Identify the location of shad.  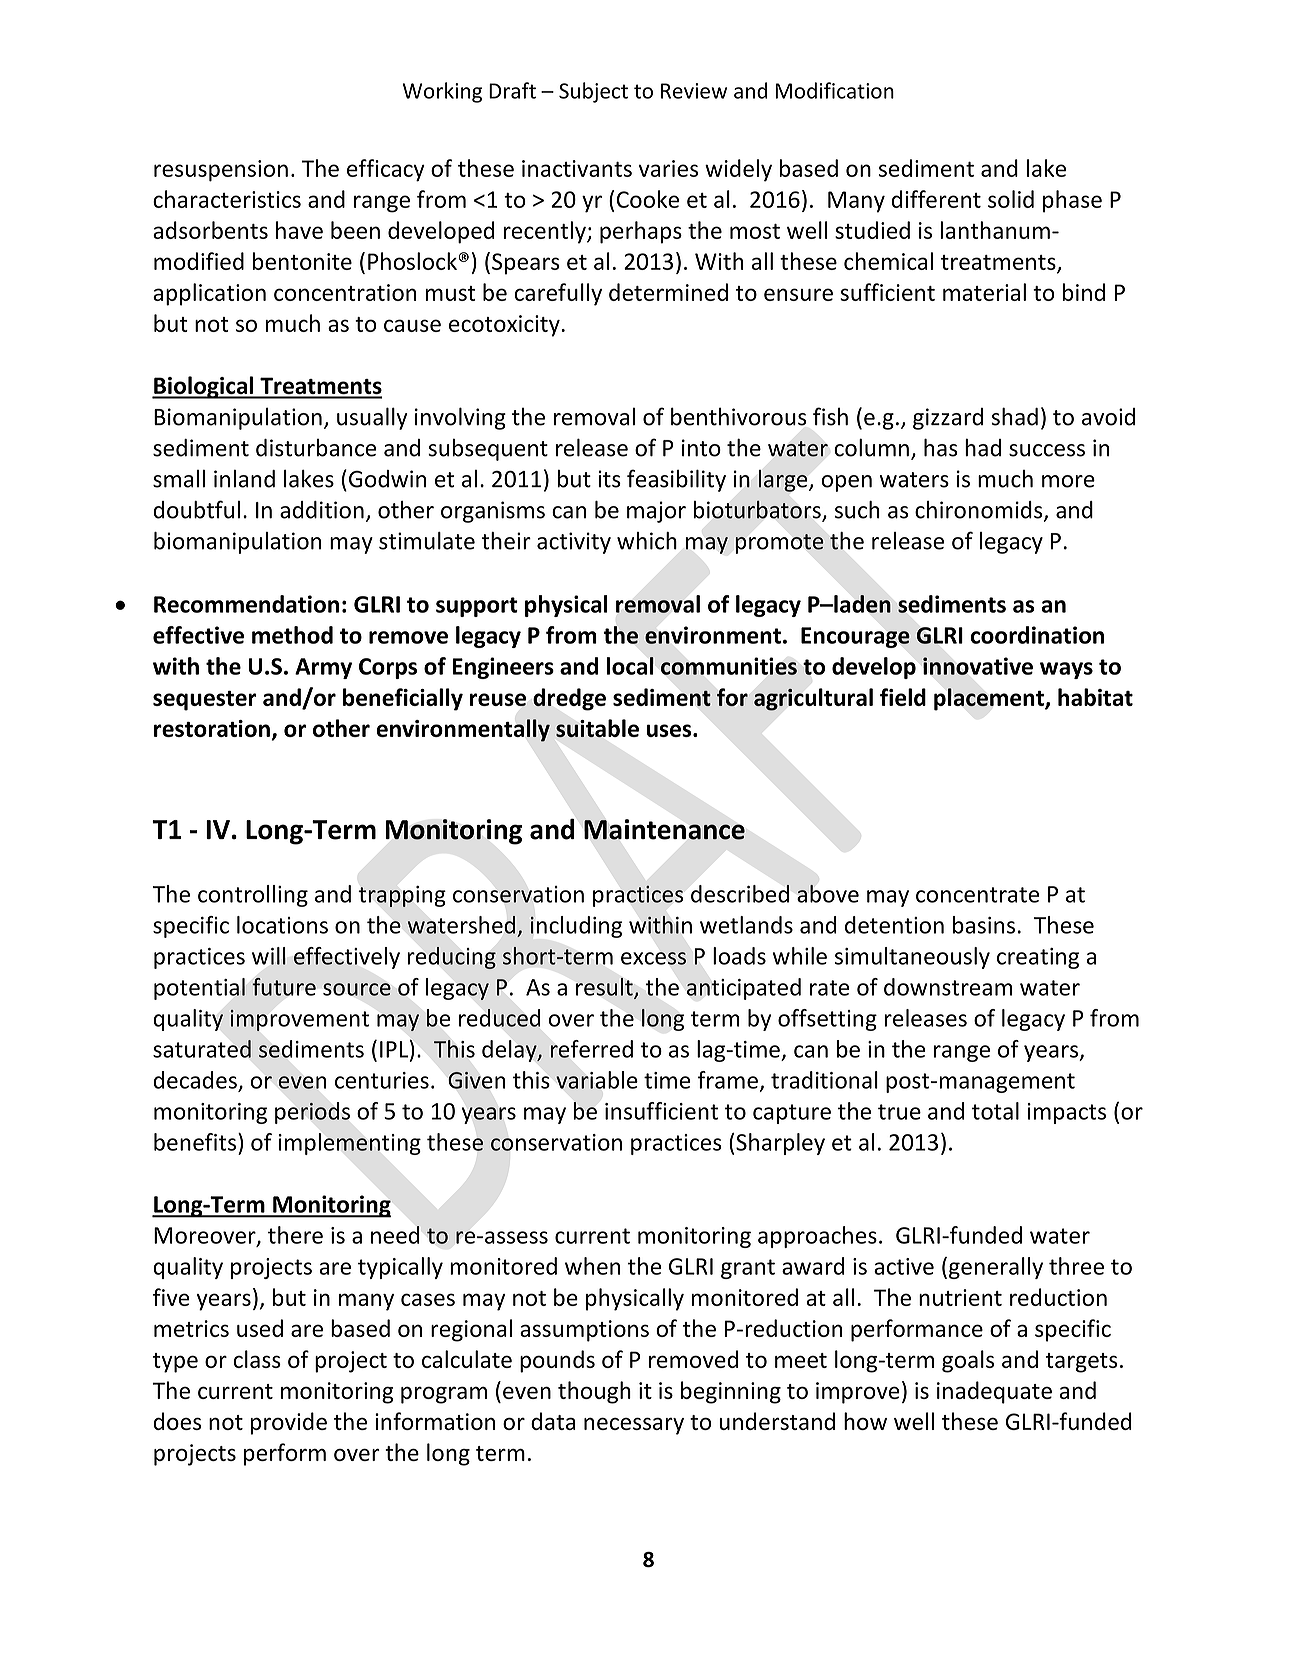
(1014, 416).
